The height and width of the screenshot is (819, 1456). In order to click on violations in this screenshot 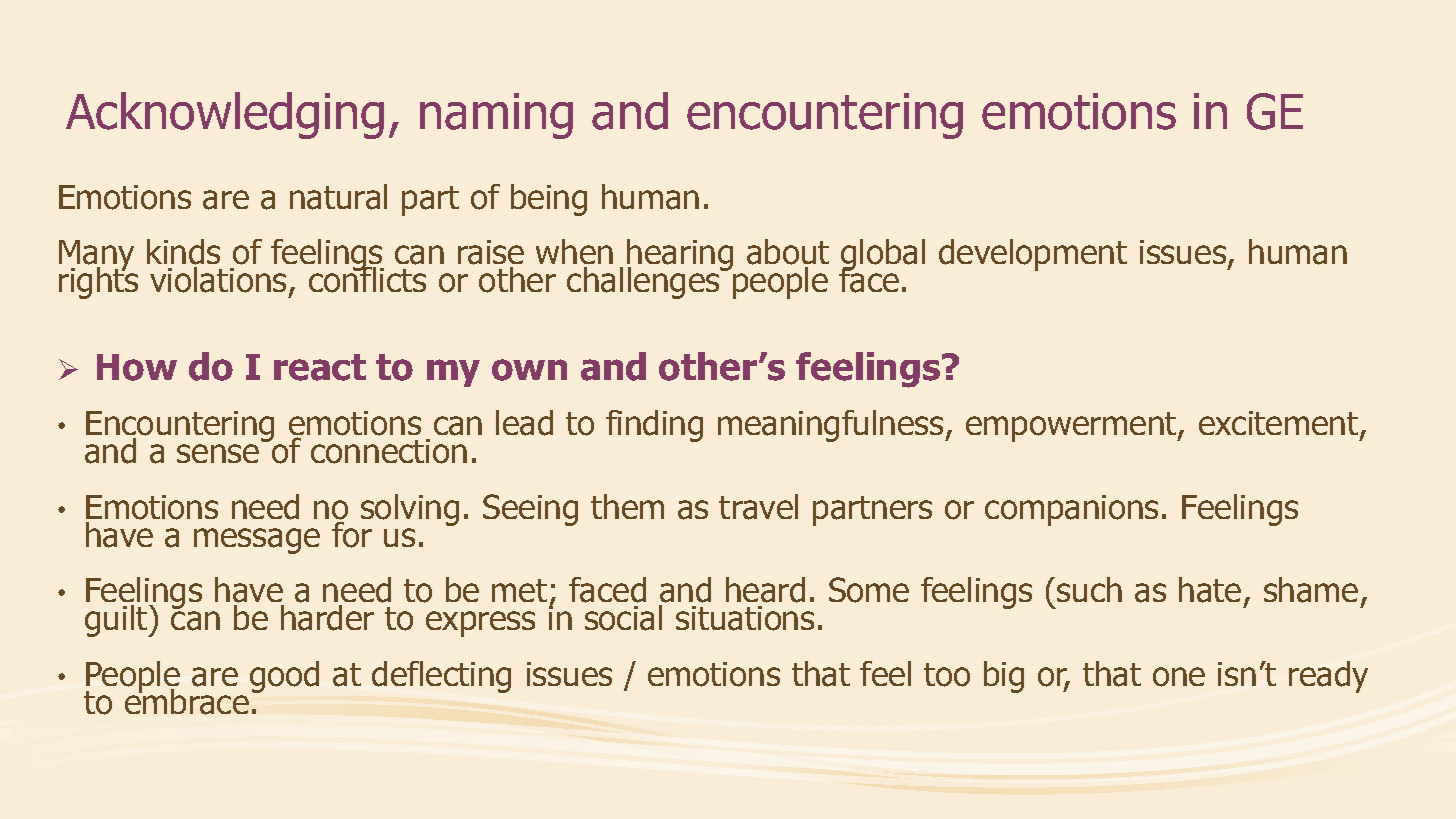, I will do `click(218, 280)`.
